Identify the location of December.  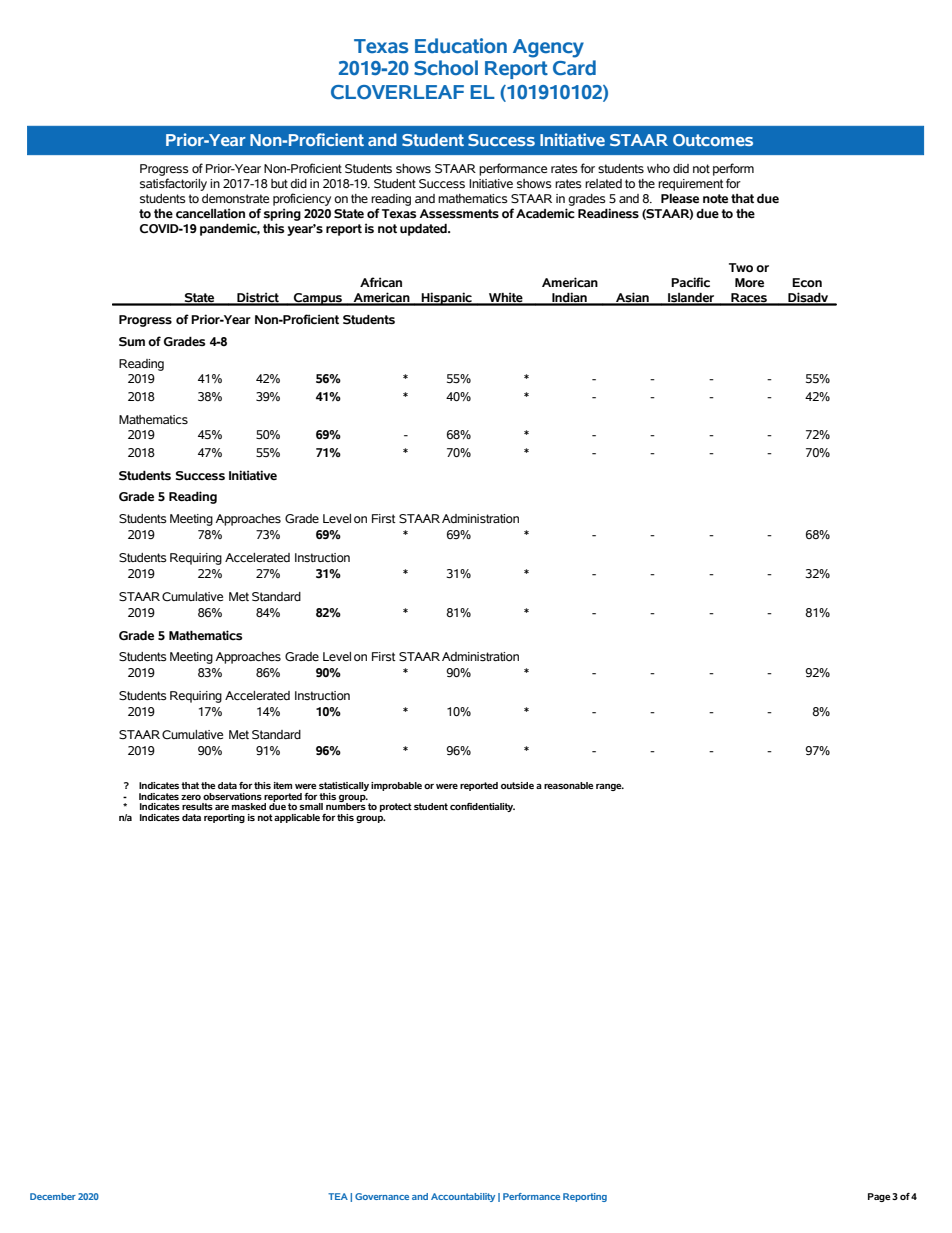
(53, 1196).
